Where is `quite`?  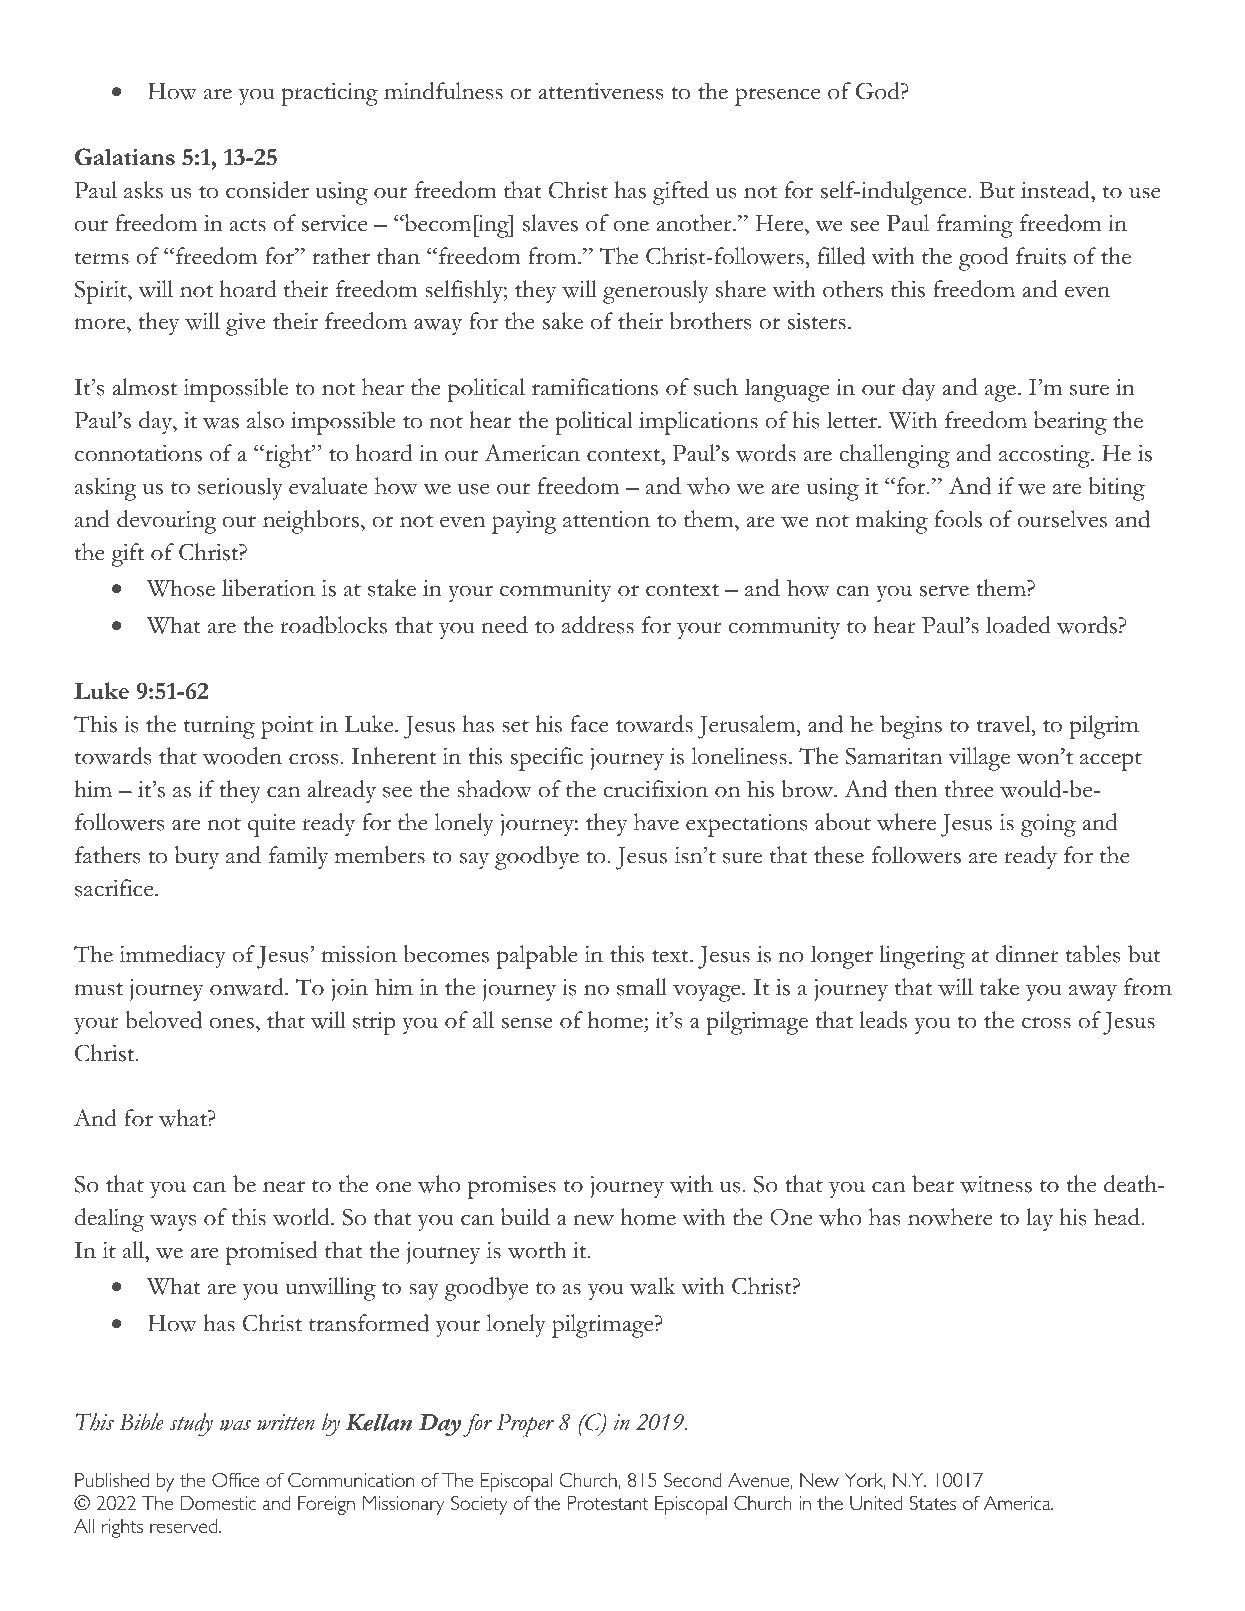
quite is located at coordinates (271, 825).
